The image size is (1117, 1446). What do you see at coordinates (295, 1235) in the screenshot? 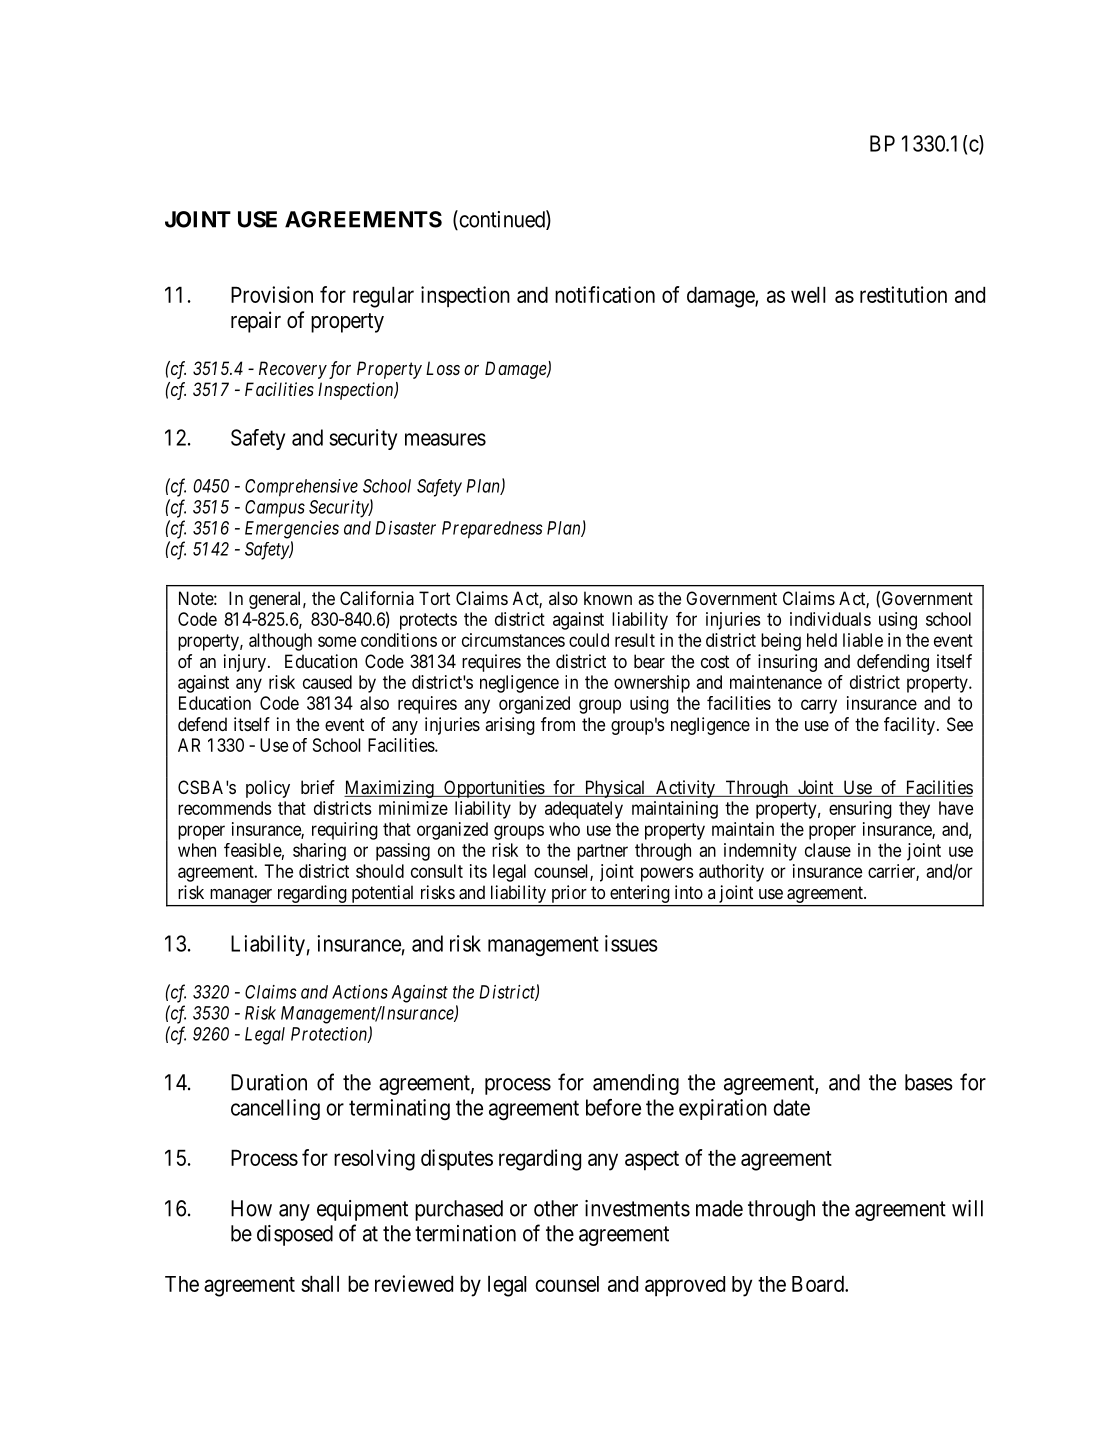
I see `disposed` at bounding box center [295, 1235].
